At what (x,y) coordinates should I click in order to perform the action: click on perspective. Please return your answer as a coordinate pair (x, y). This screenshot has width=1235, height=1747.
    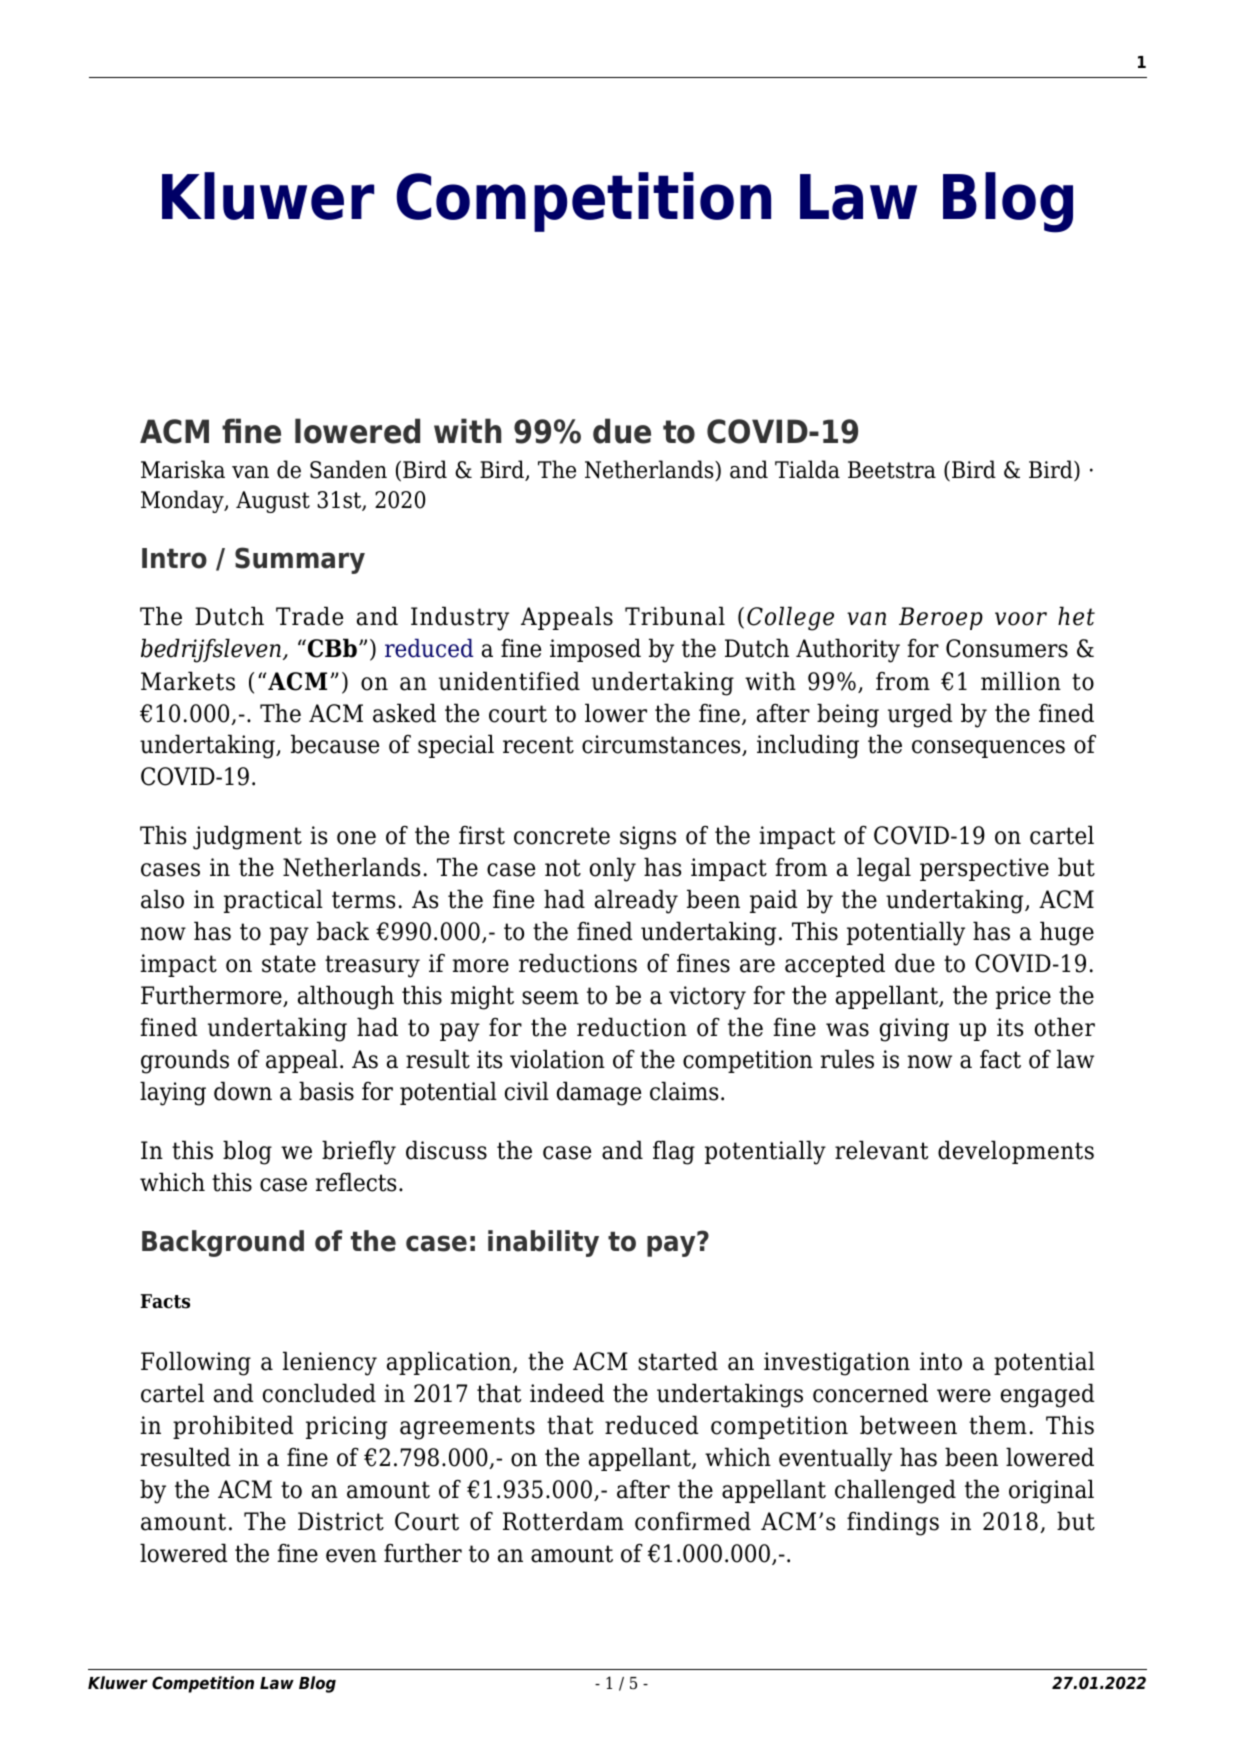
    Looking at the image, I should click on (984, 869).
